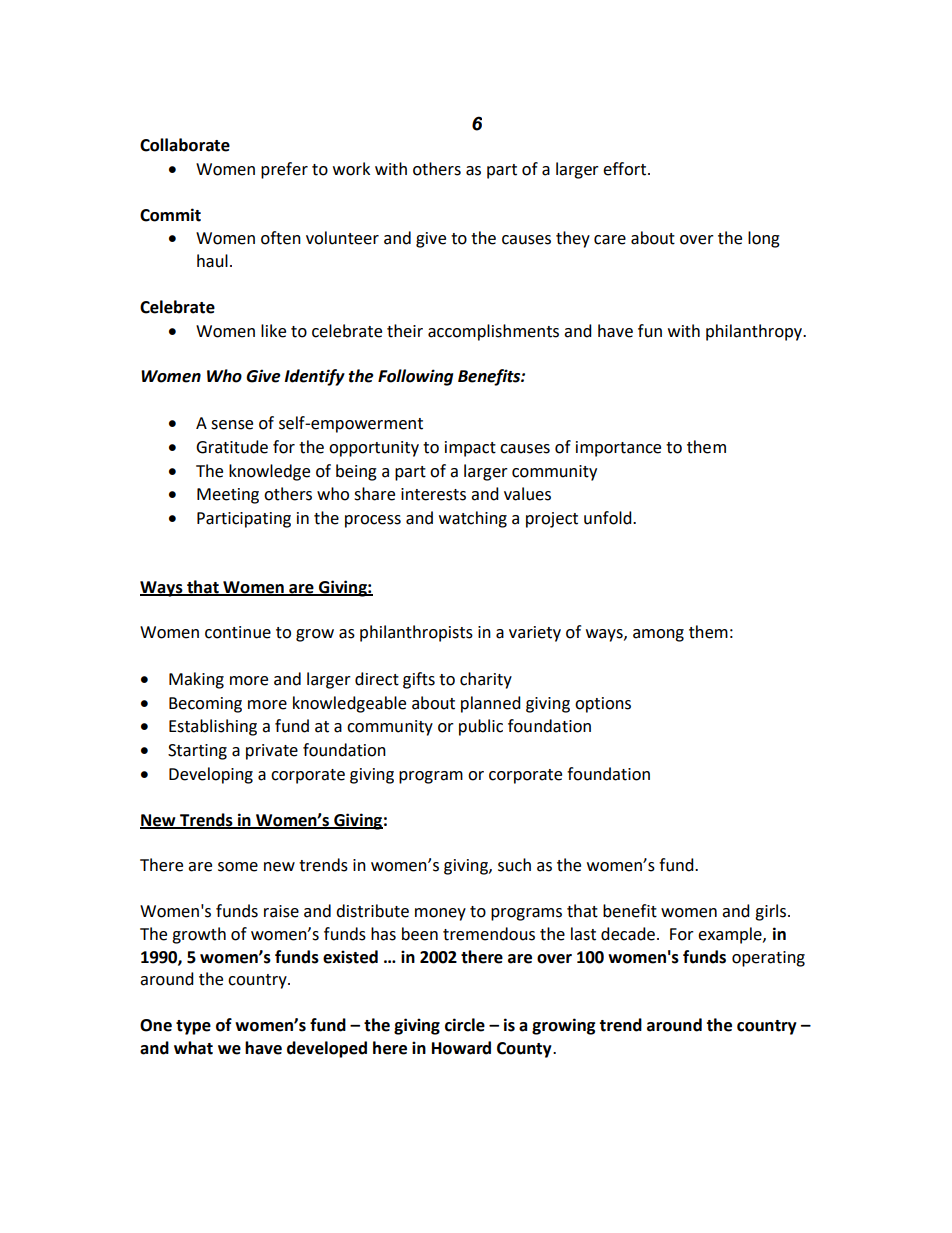 The width and height of the screenshot is (952, 1233). I want to click on type, so click(193, 1027).
